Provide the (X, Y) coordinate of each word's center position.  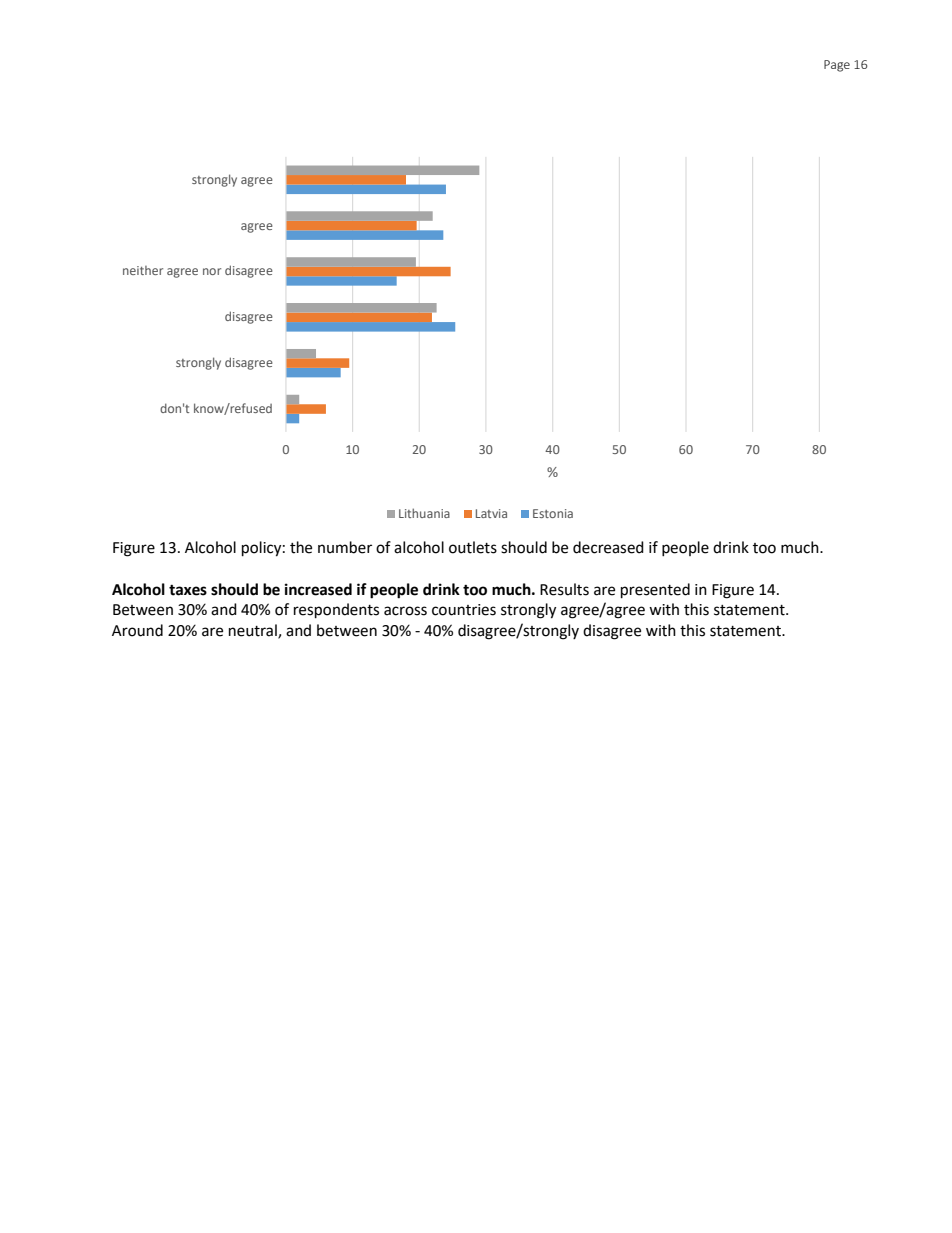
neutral (254, 631)
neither (143, 270)
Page (837, 66)
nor (212, 271)
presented (655, 591)
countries (464, 610)
